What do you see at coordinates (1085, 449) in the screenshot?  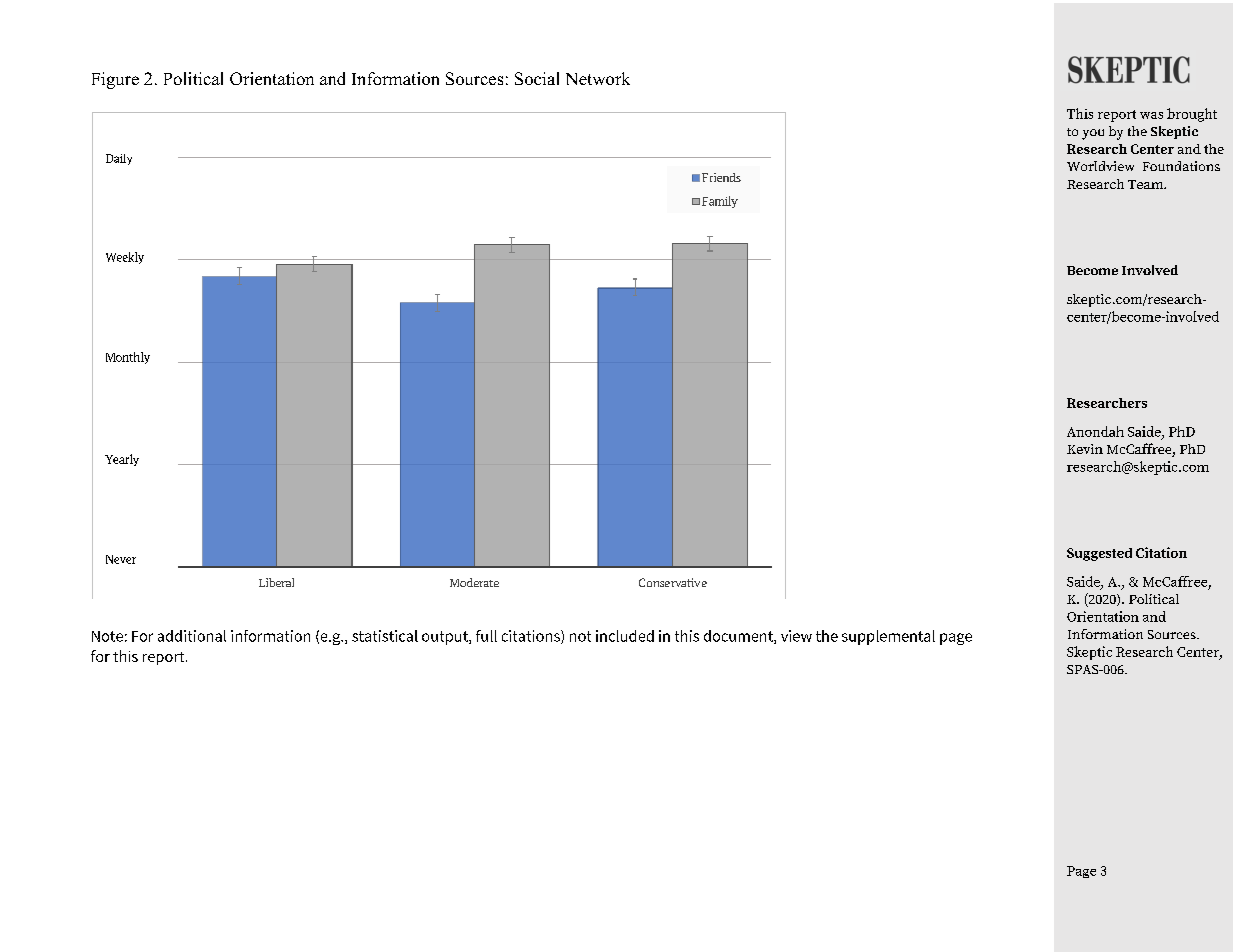 I see `Kevin` at bounding box center [1085, 449].
